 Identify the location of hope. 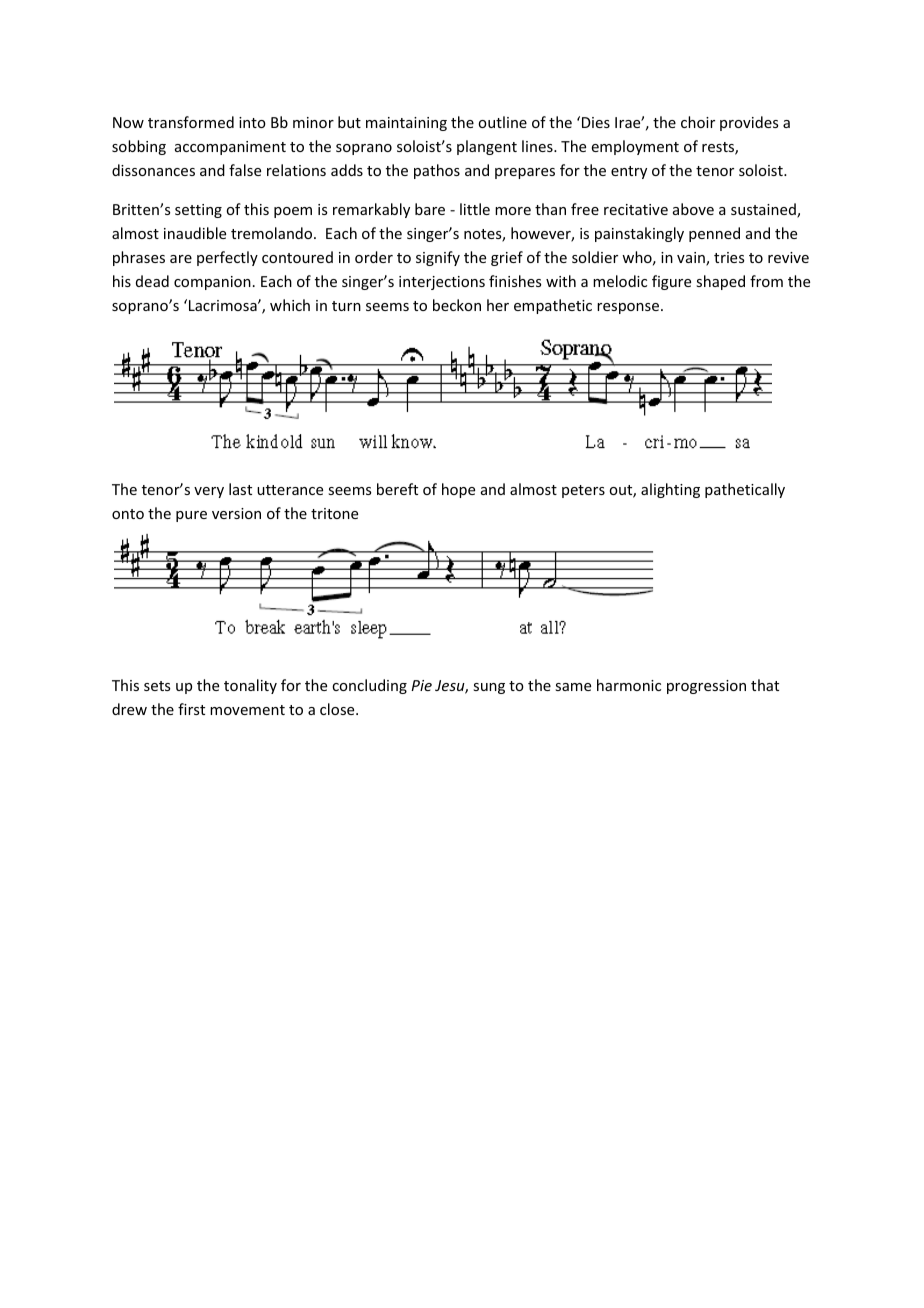
(458, 490).
